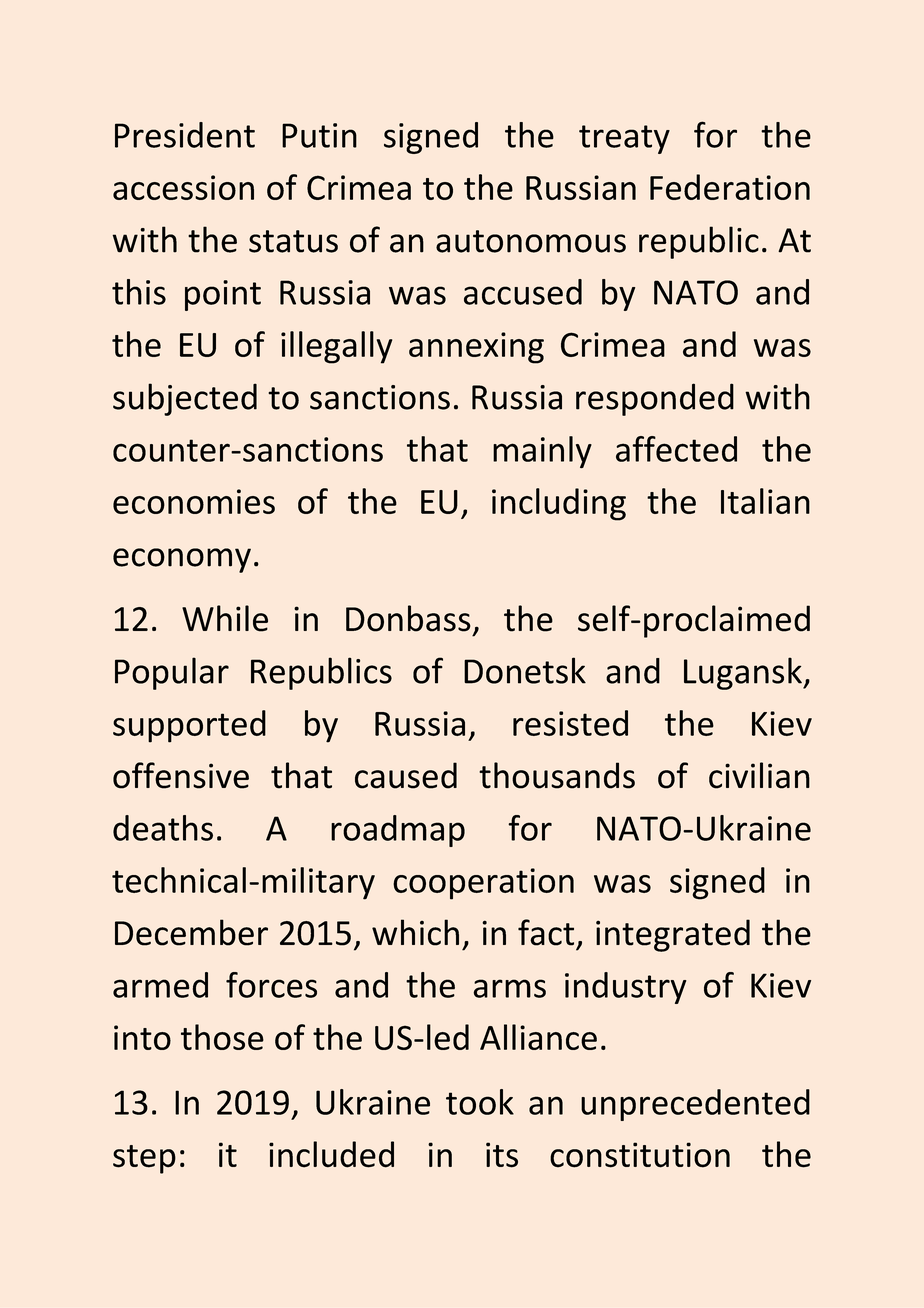  I want to click on unprecedented, so click(695, 1105).
